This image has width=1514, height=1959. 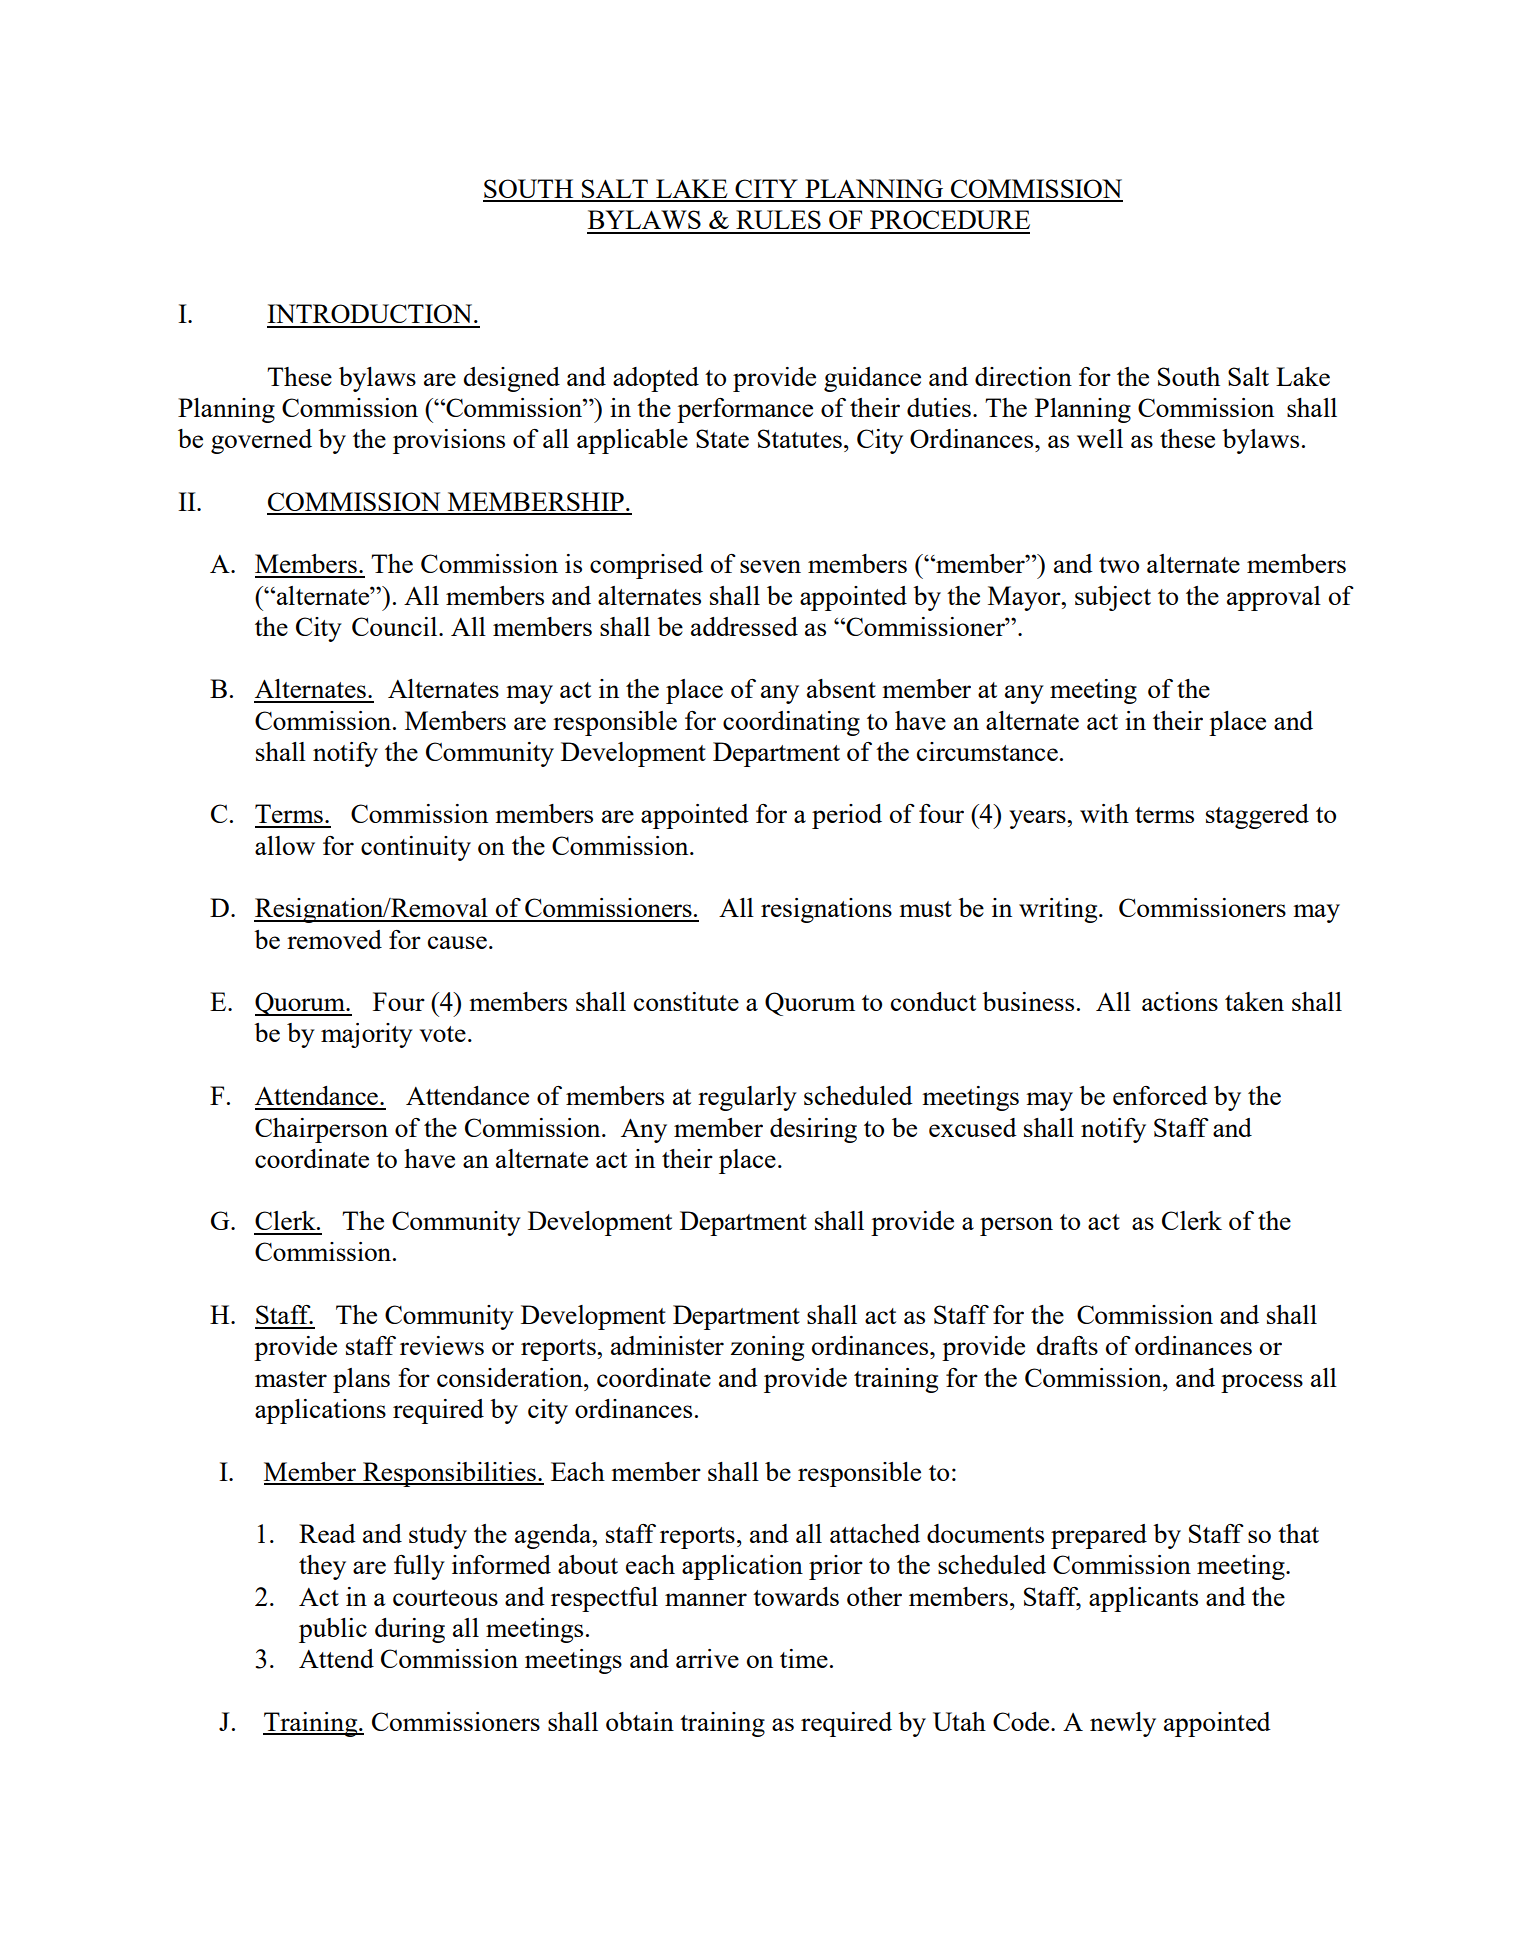 I want to click on majority, so click(x=367, y=1035).
